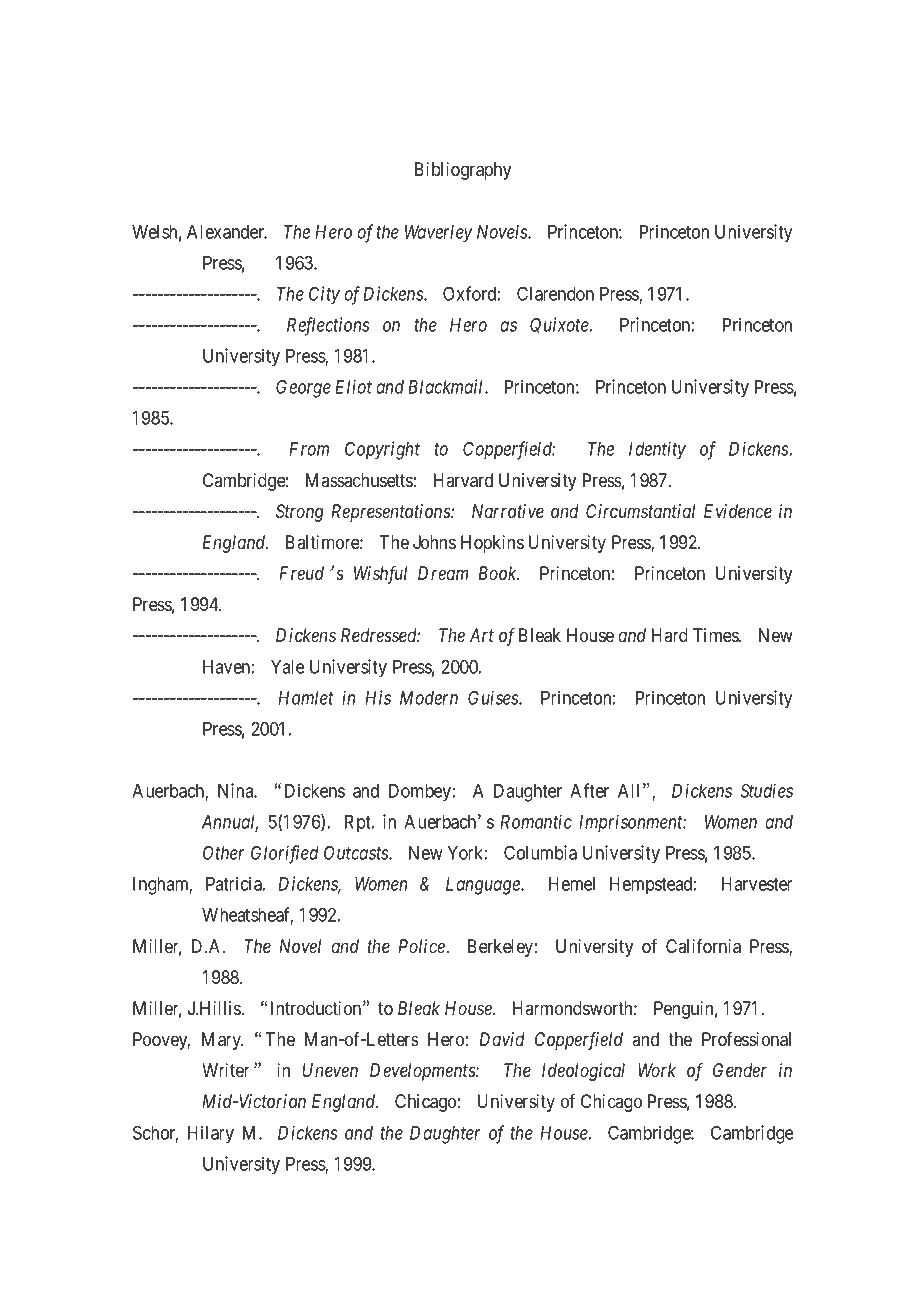  What do you see at coordinates (226, 1070) in the document?
I see `Writer` at bounding box center [226, 1070].
